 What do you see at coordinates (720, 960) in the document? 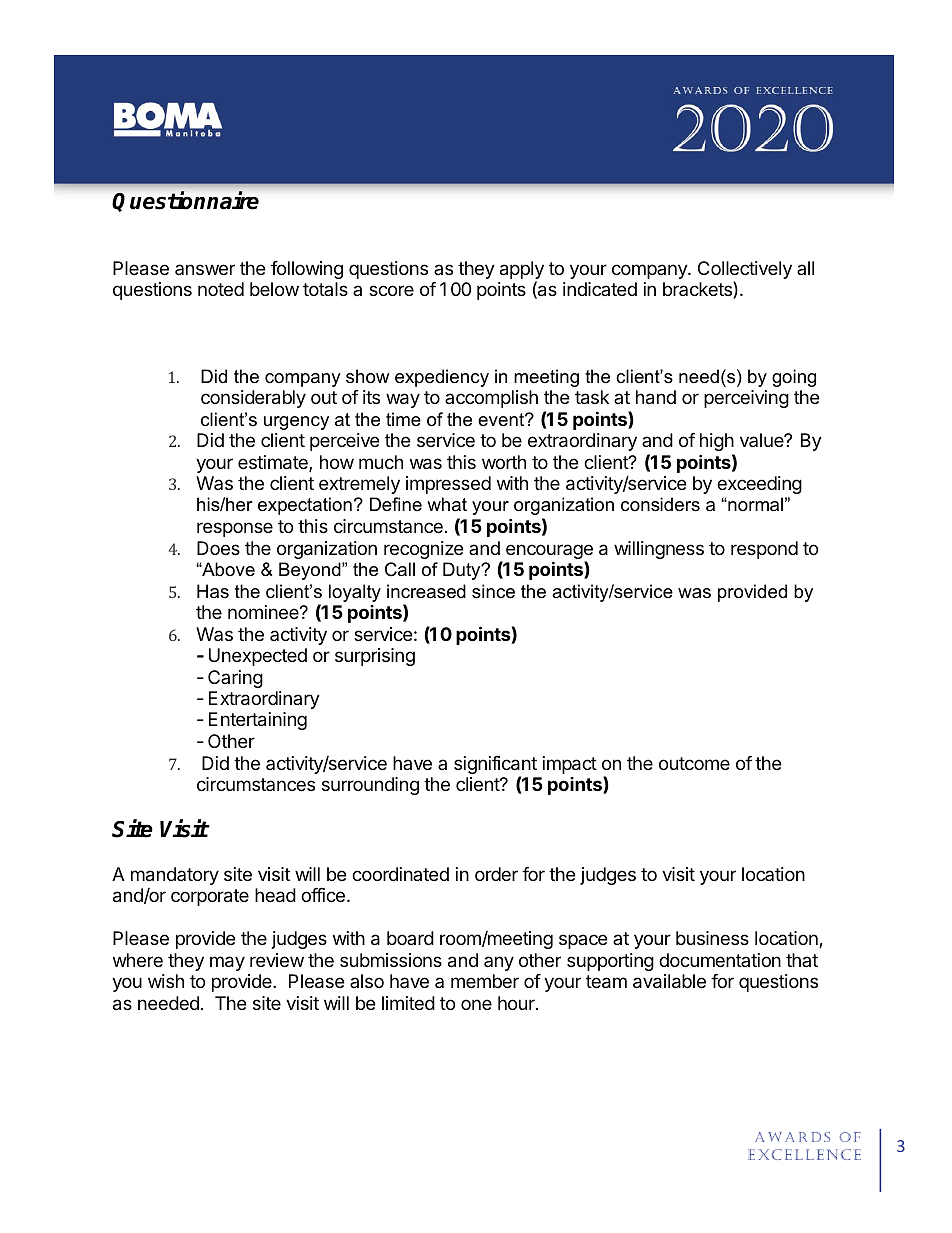
I see `documentation` at bounding box center [720, 960].
